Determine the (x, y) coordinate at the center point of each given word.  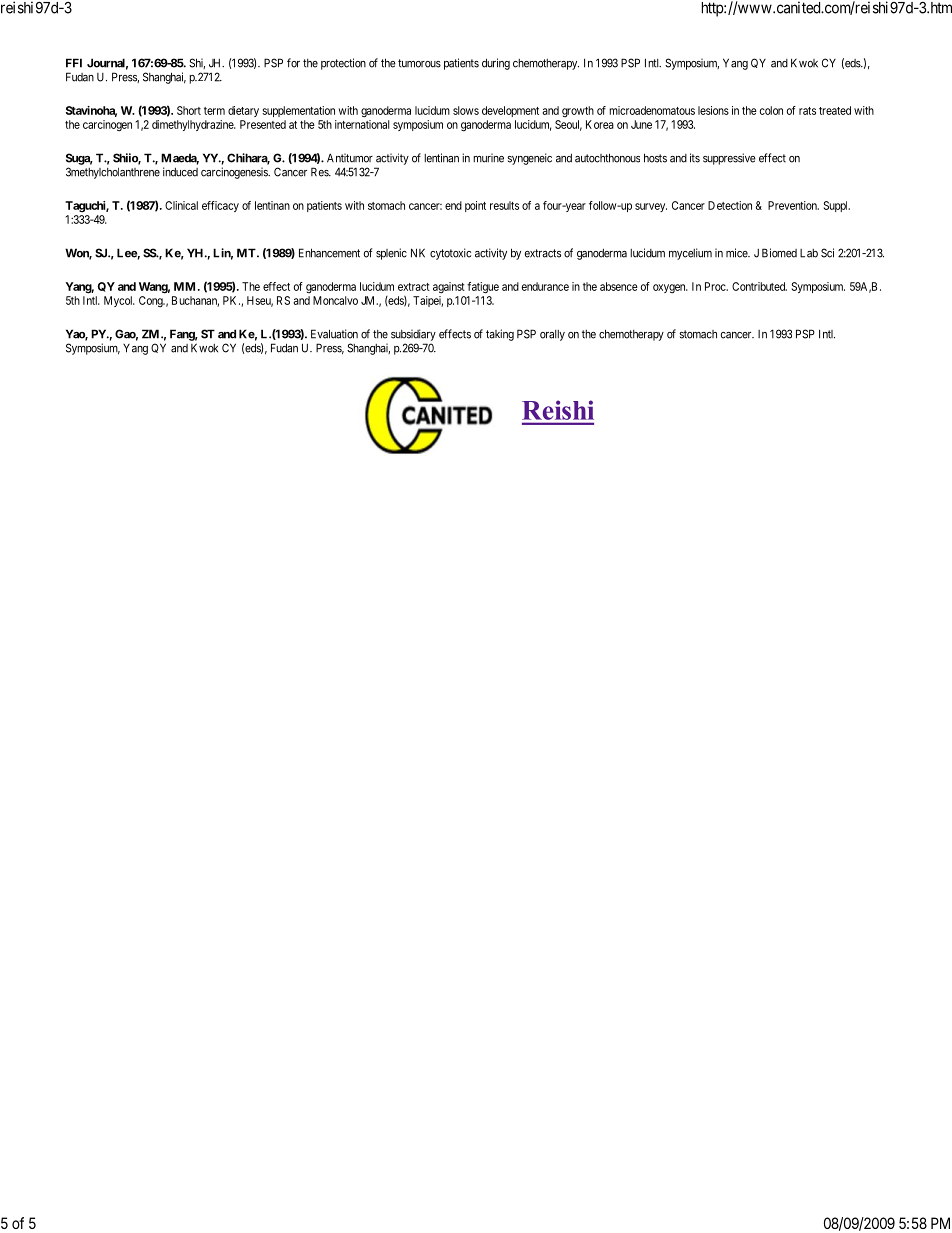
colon (771, 110)
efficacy (220, 206)
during (496, 64)
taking (500, 335)
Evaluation (334, 334)
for (293, 63)
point (475, 206)
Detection (730, 205)
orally (552, 335)
